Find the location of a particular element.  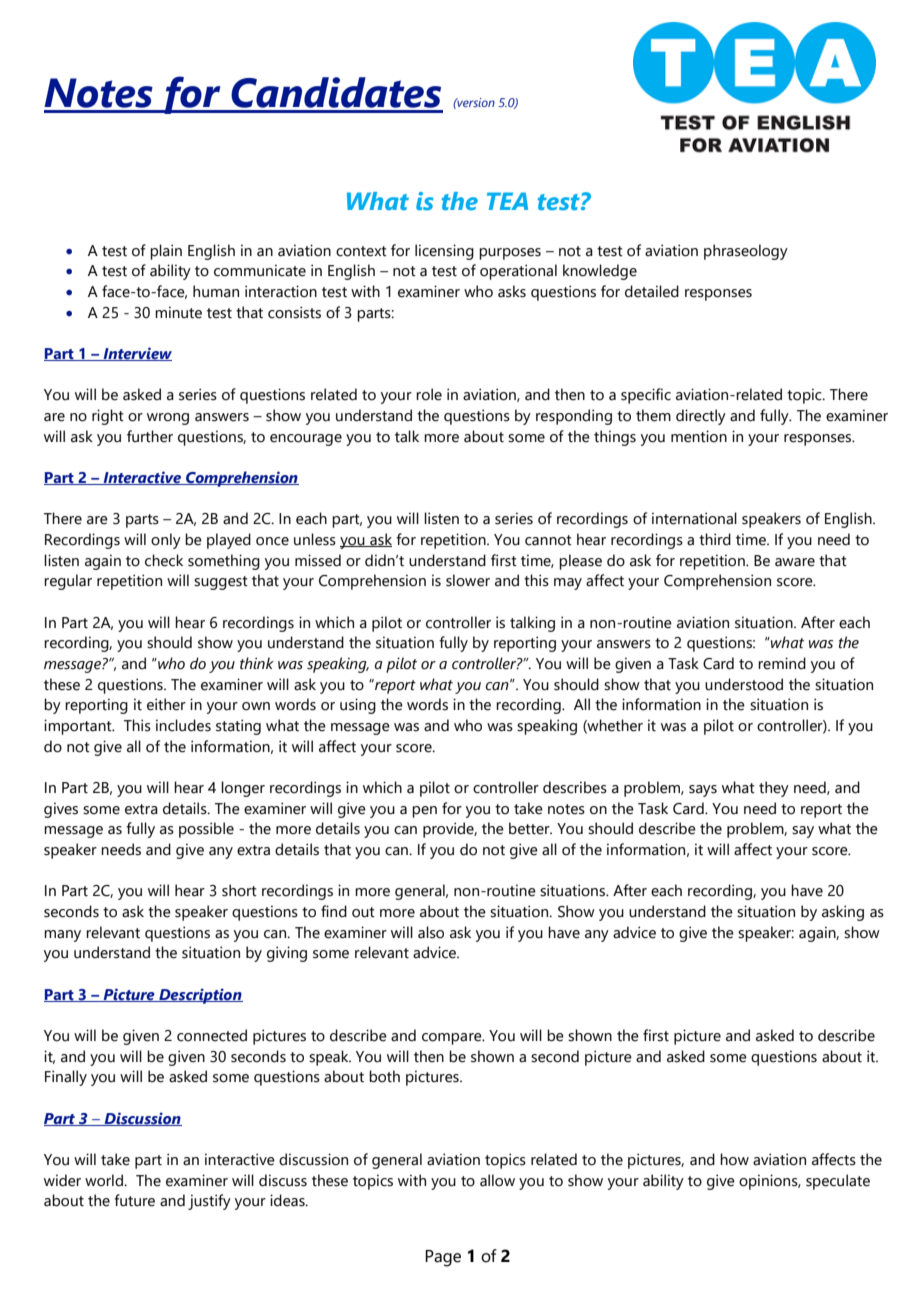

plain is located at coordinates (166, 252).
